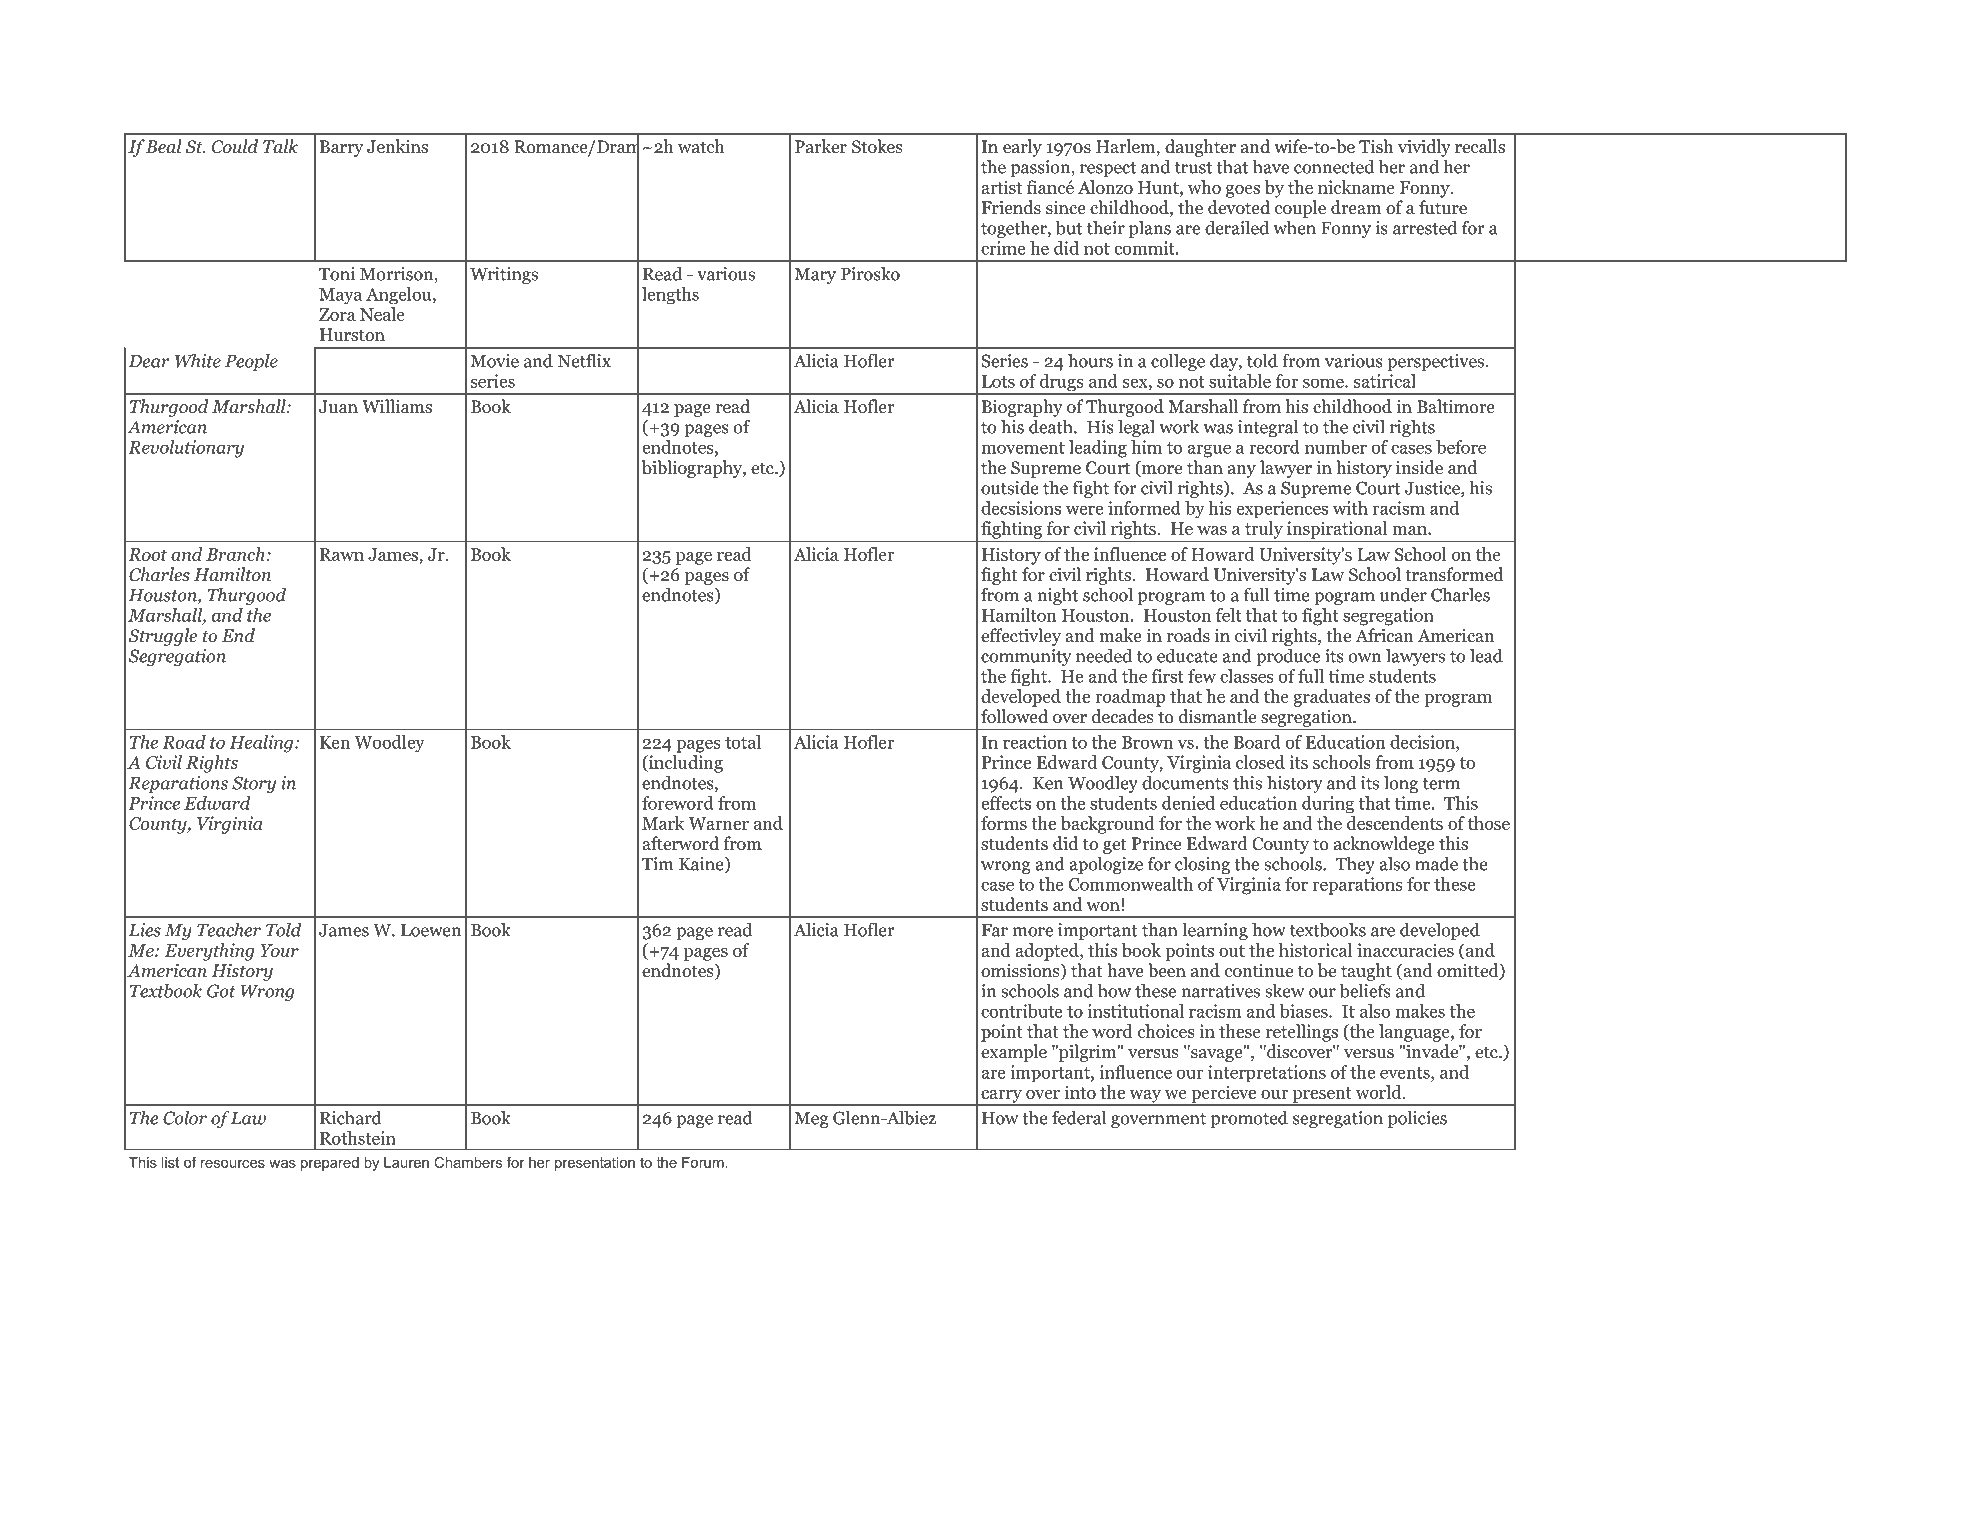 The image size is (1971, 1523). What do you see at coordinates (1268, 428) in the screenshot?
I see `integral` at bounding box center [1268, 428].
